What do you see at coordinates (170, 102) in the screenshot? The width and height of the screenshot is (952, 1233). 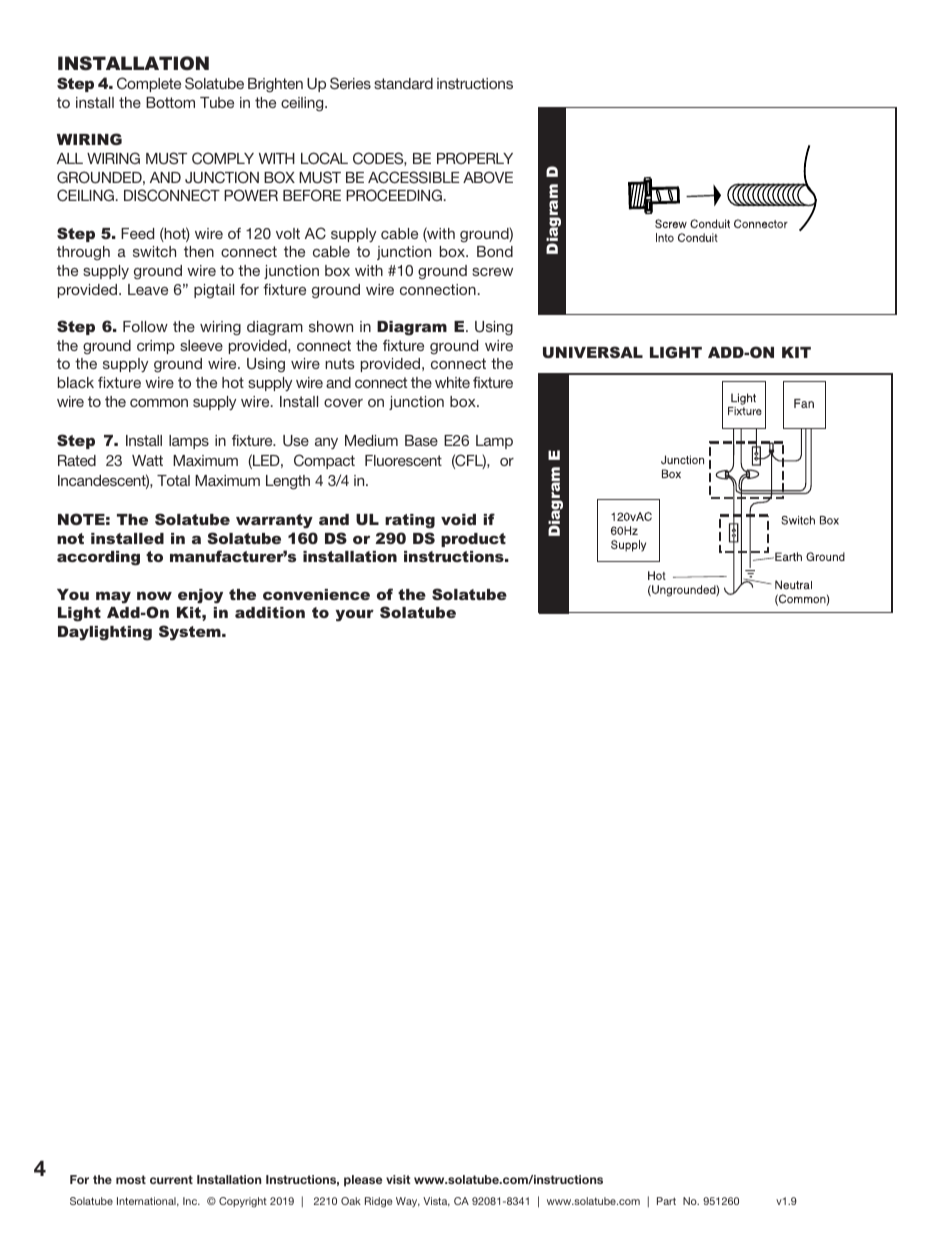 I see `Bottom` at bounding box center [170, 102].
